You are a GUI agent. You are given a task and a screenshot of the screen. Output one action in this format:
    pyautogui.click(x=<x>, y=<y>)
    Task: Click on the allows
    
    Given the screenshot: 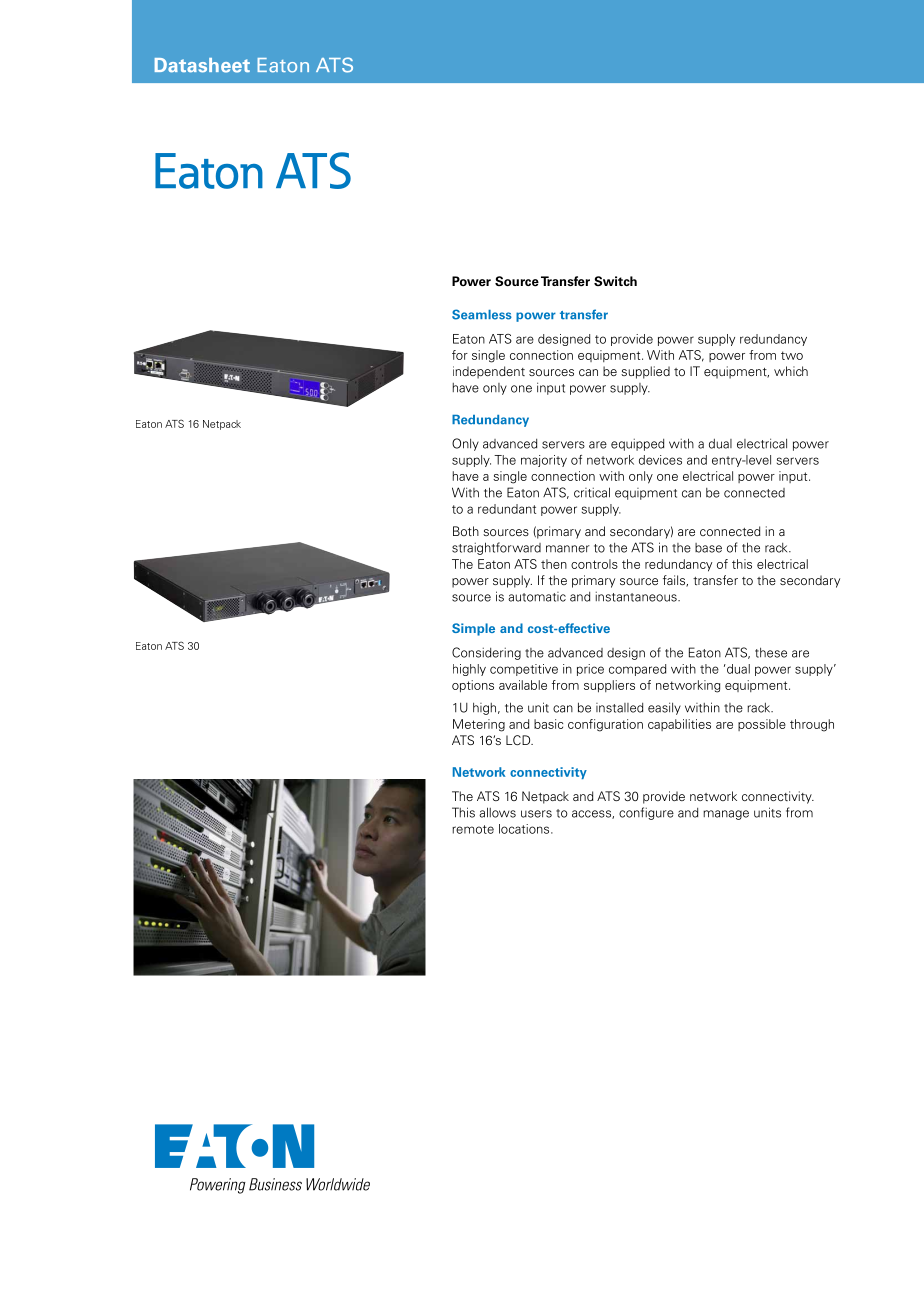 What is the action you would take?
    pyautogui.click(x=497, y=812)
